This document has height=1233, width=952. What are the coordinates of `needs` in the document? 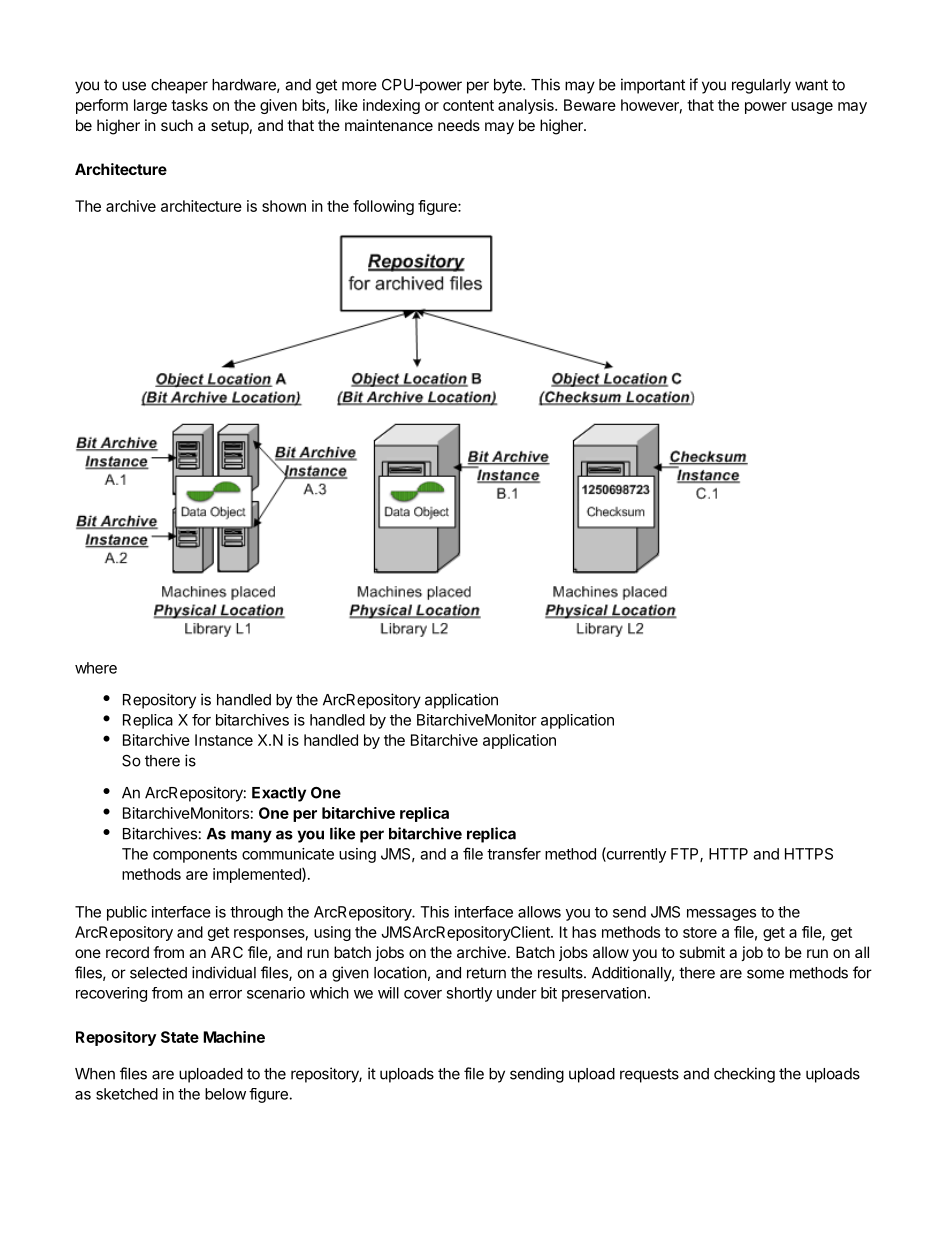 It's located at (459, 125).
